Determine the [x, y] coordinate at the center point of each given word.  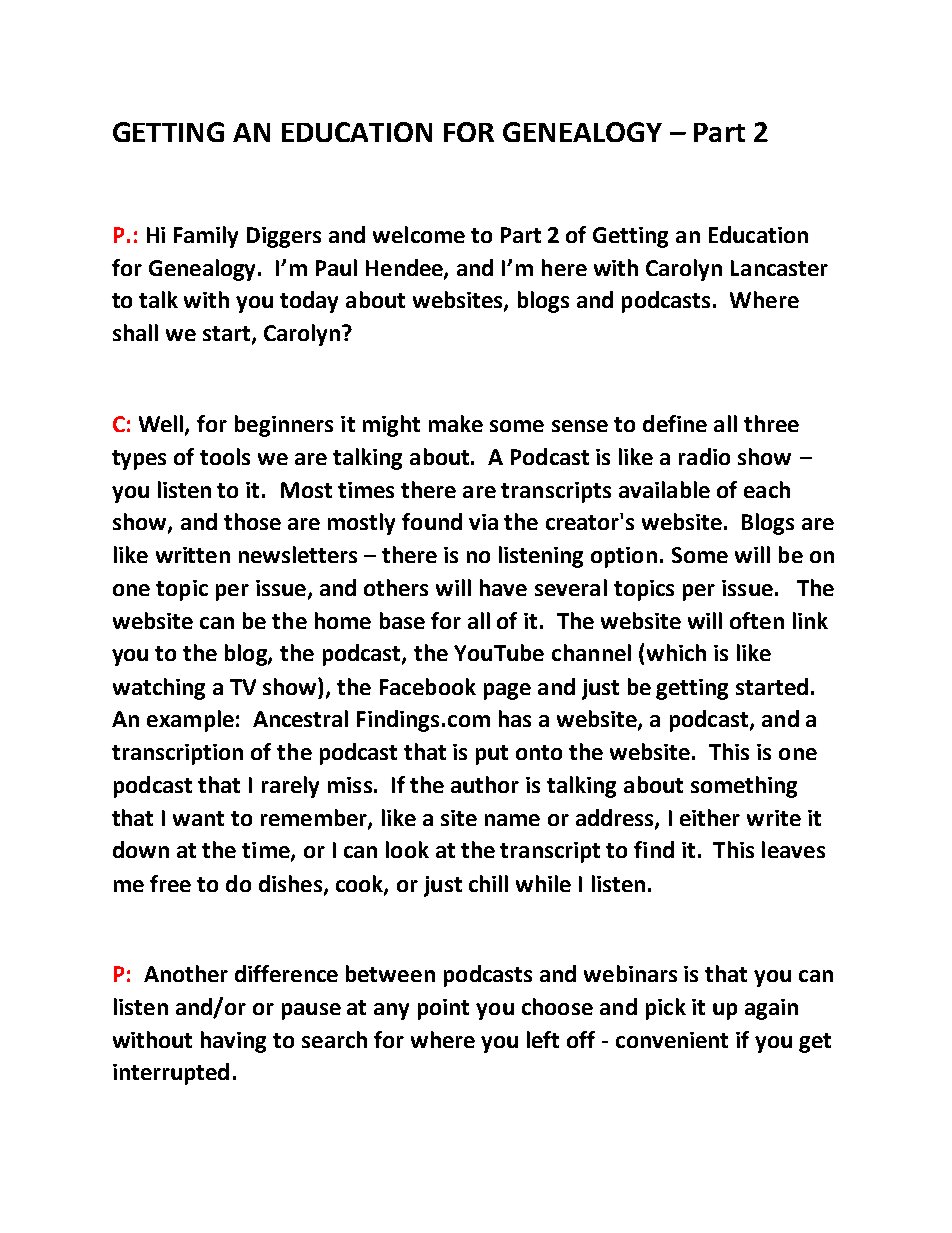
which [676, 652]
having [233, 1042]
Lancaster [779, 268]
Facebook [428, 686]
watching [159, 689]
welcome [419, 234]
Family [206, 237]
